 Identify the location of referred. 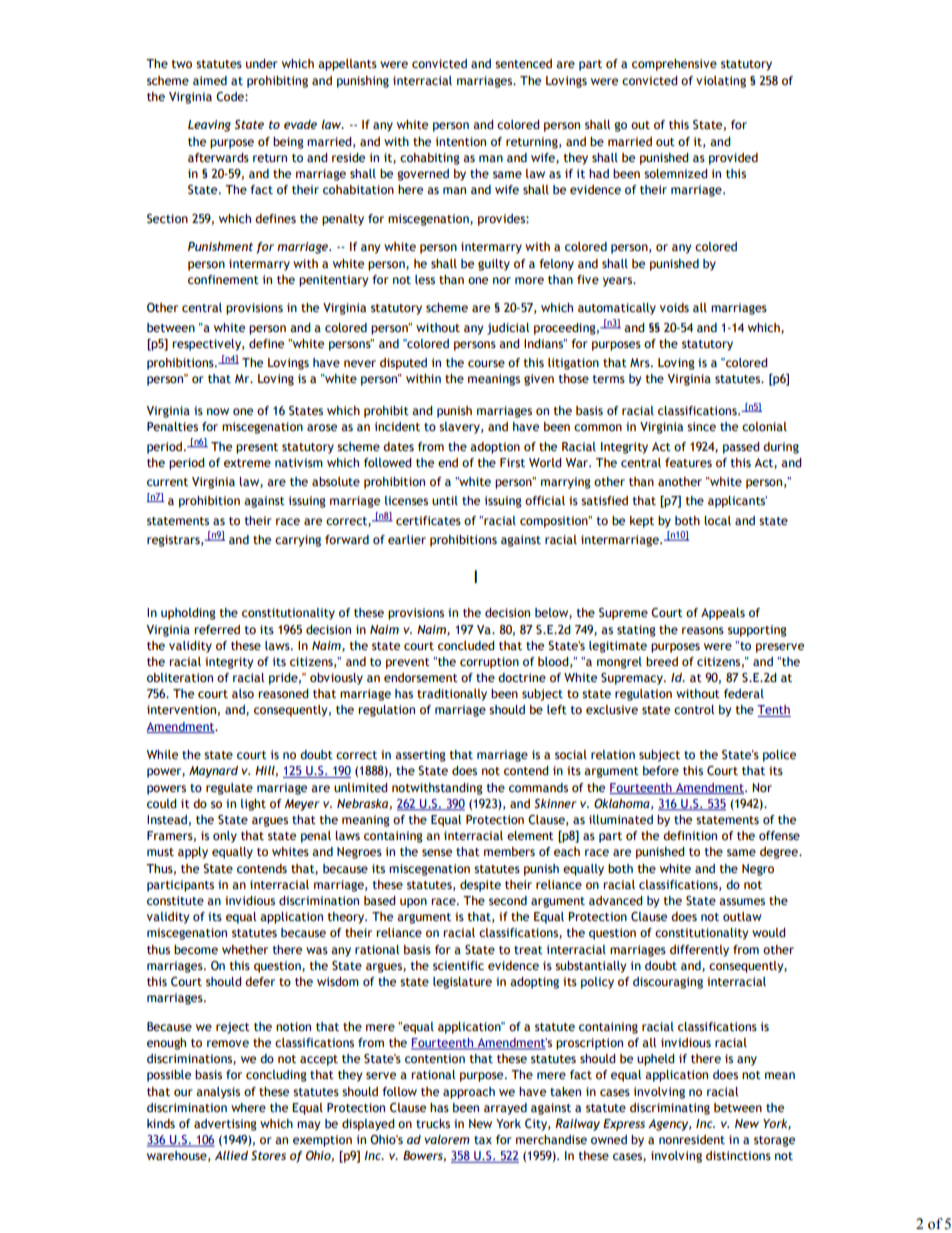
(217, 629).
